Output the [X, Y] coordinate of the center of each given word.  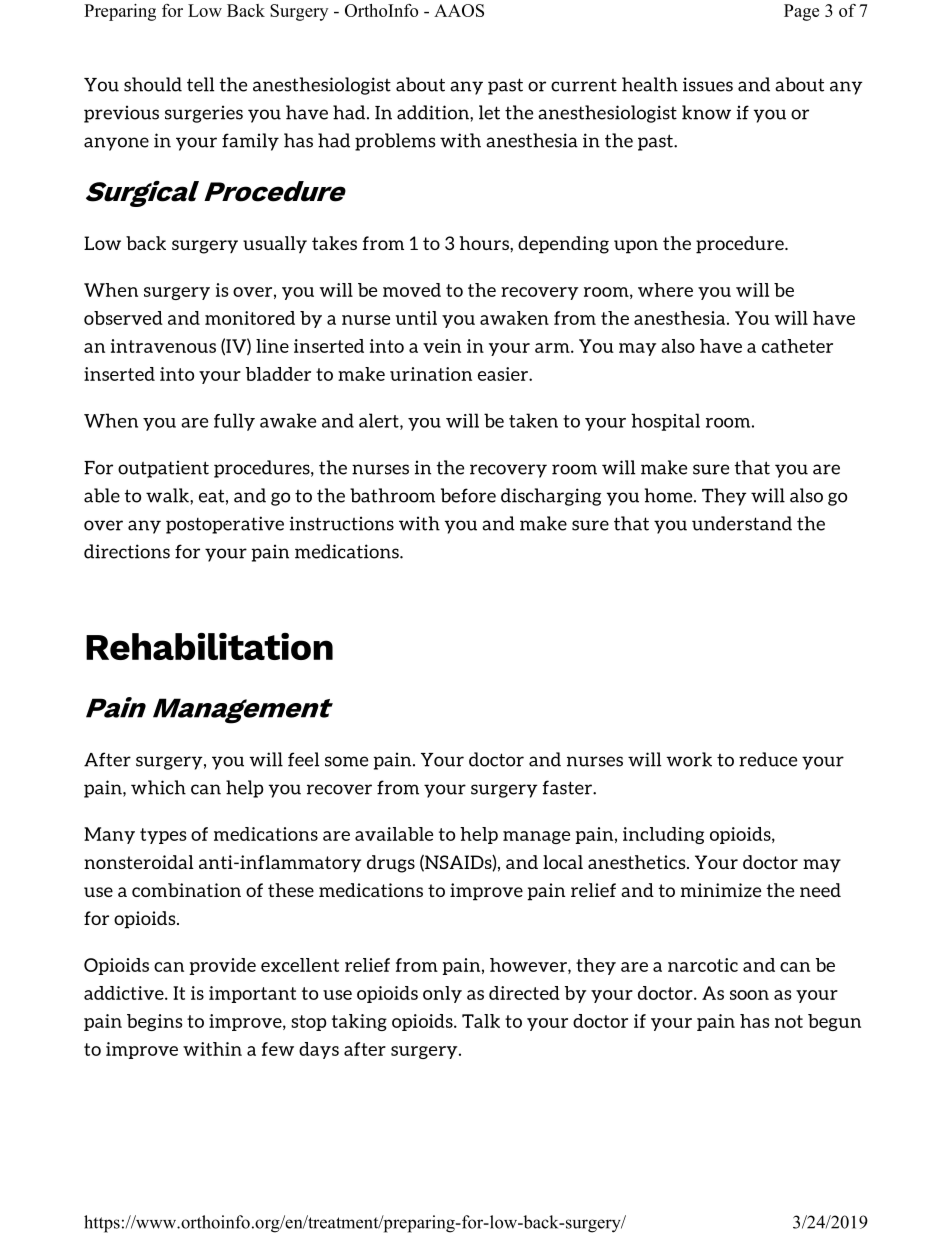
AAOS [459, 10]
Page [801, 12]
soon [749, 995]
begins [154, 1022]
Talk [481, 1021]
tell [200, 84]
